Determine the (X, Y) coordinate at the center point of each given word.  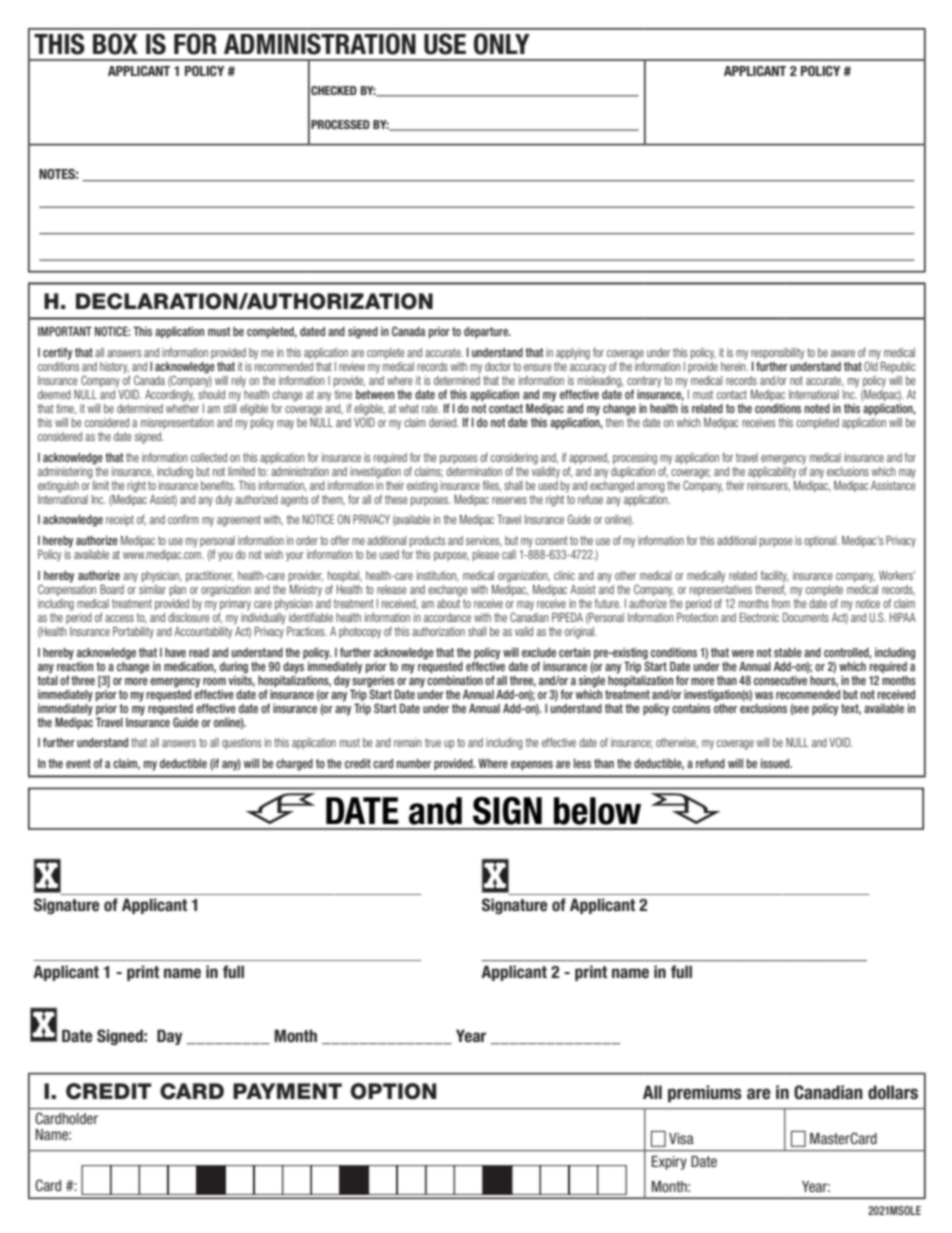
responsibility (777, 353)
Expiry (669, 1163)
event (78, 763)
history (114, 367)
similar (152, 588)
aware (843, 353)
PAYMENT (287, 1091)
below (597, 811)
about (449, 602)
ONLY (502, 44)
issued (776, 763)
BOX (115, 44)
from (780, 603)
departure (487, 333)
